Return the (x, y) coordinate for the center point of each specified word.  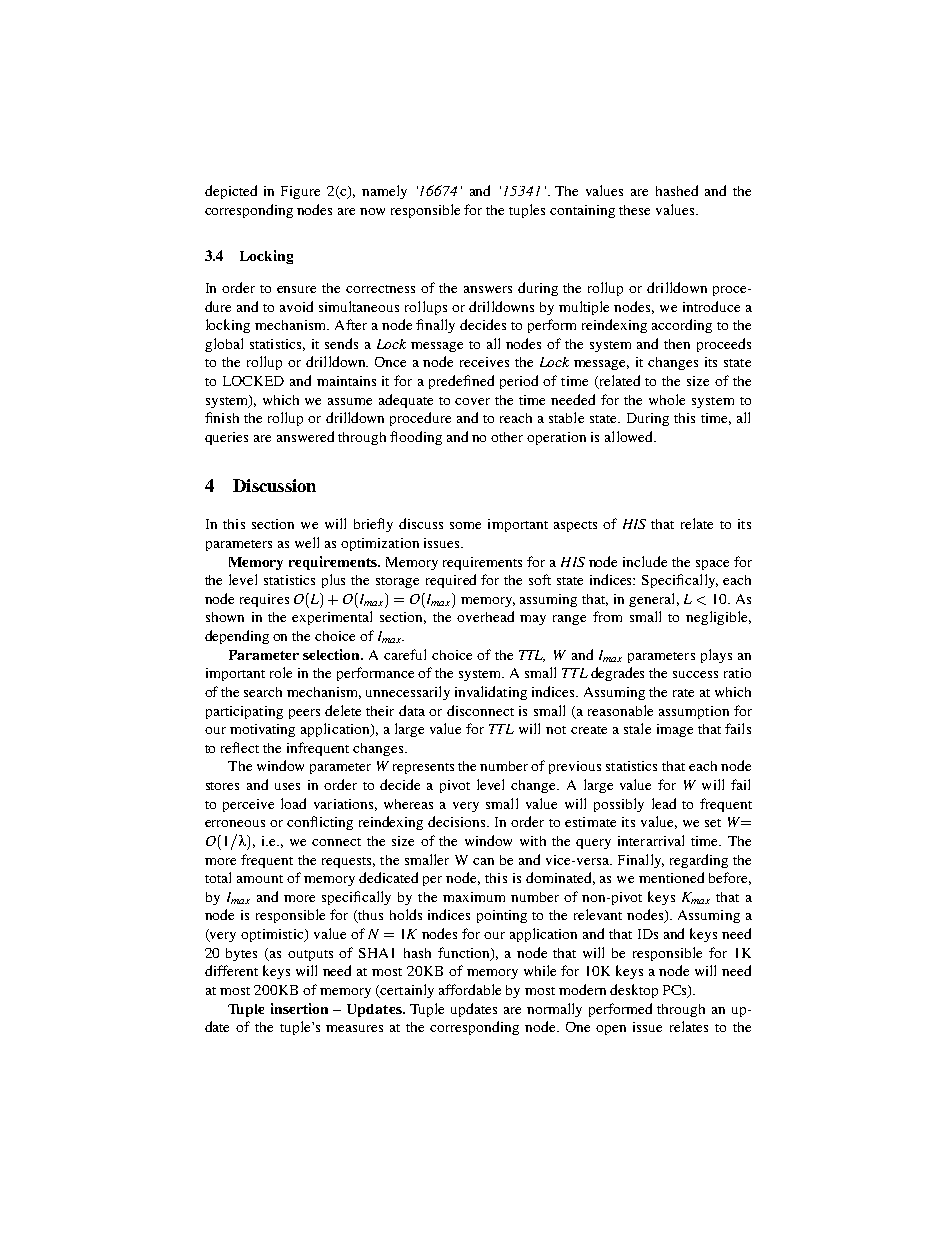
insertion (299, 1008)
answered (305, 436)
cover (472, 401)
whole (667, 399)
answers (488, 289)
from (607, 616)
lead (664, 803)
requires (264, 600)
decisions (458, 821)
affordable (470, 989)
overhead (485, 616)
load (293, 803)
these (634, 210)
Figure (300, 192)
